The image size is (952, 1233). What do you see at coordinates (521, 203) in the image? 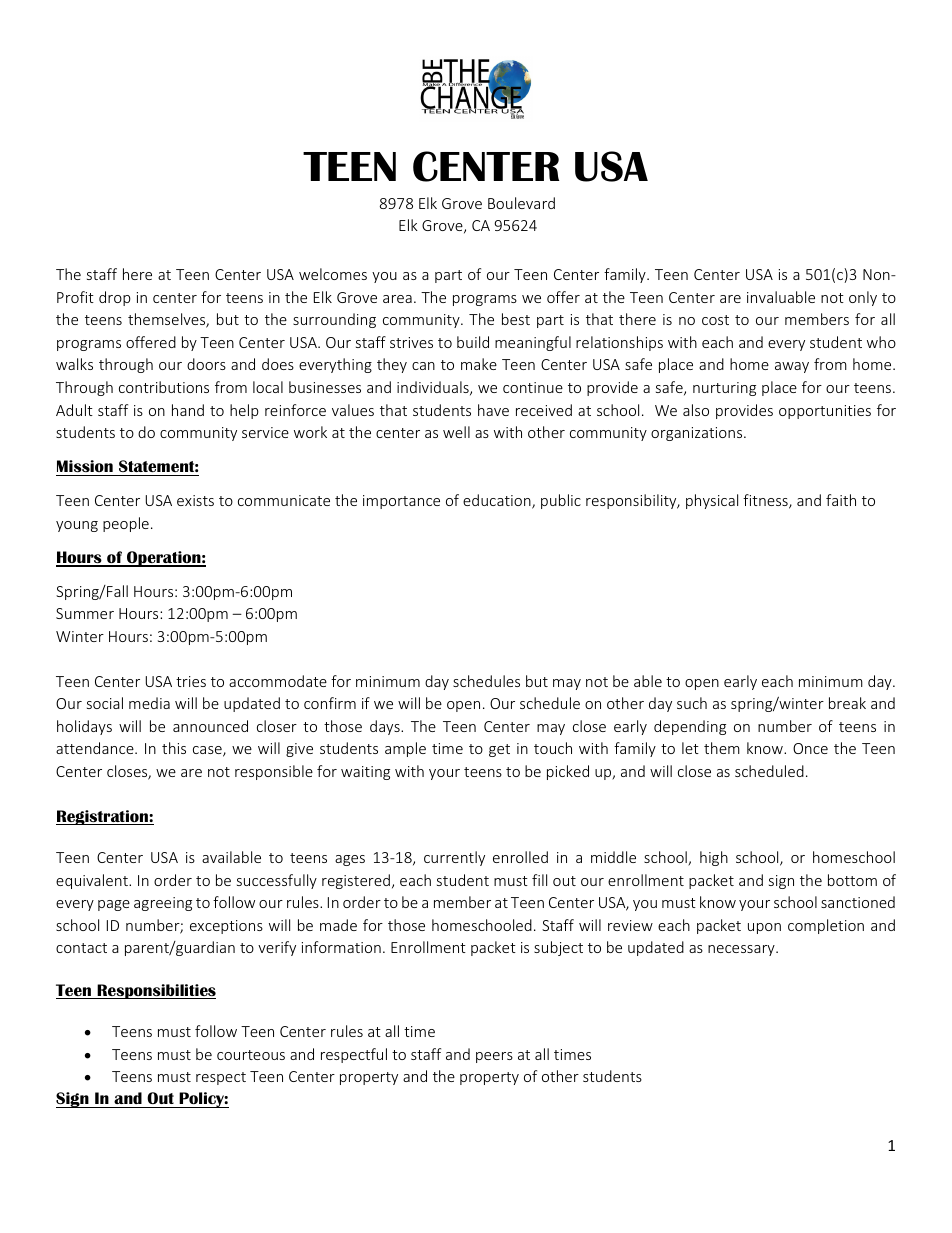
I see `Boulevard` at bounding box center [521, 203].
